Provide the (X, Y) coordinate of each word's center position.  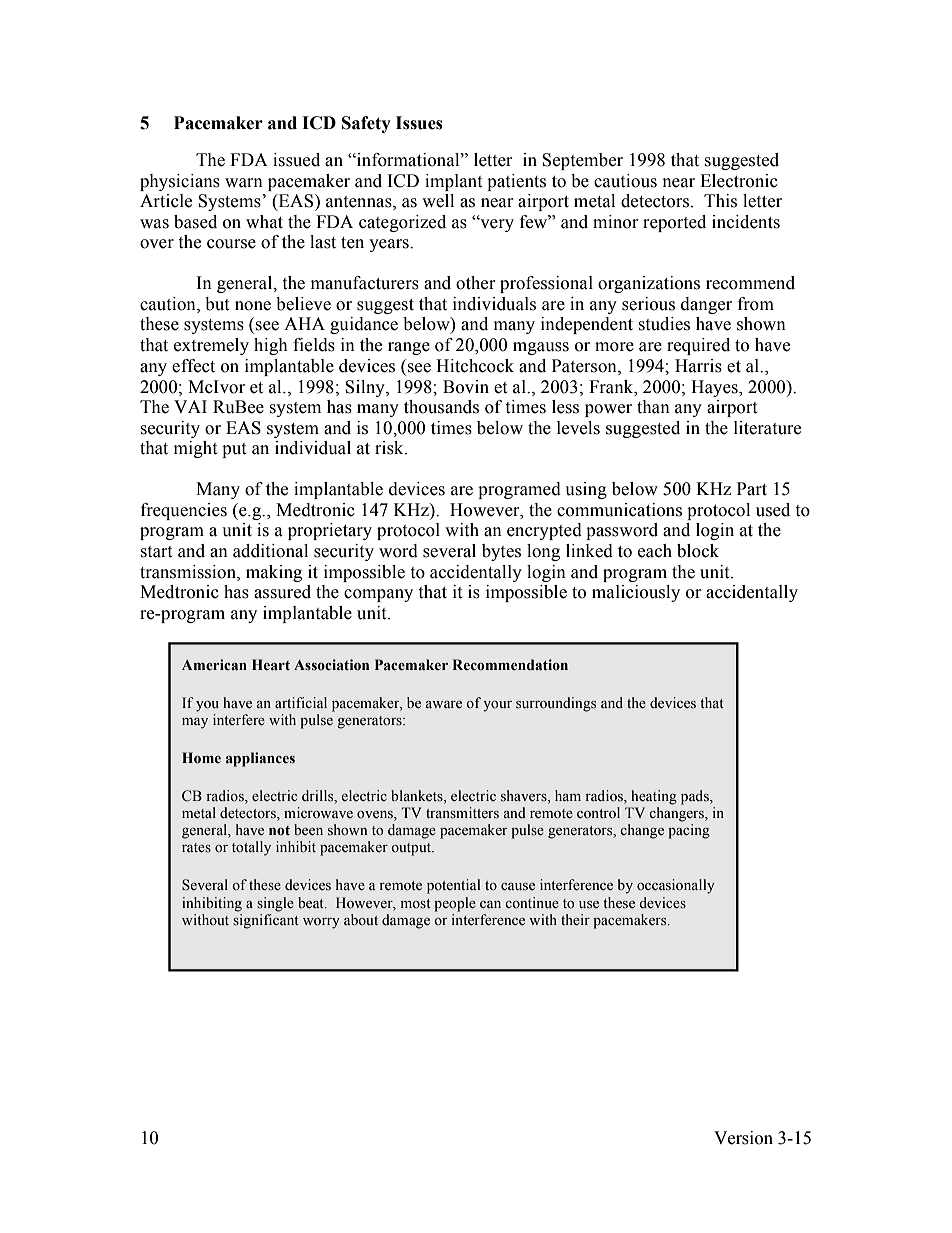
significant (266, 921)
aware (443, 704)
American (214, 665)
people (455, 904)
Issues (419, 123)
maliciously (636, 593)
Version (743, 1138)
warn (244, 183)
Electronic (739, 181)
